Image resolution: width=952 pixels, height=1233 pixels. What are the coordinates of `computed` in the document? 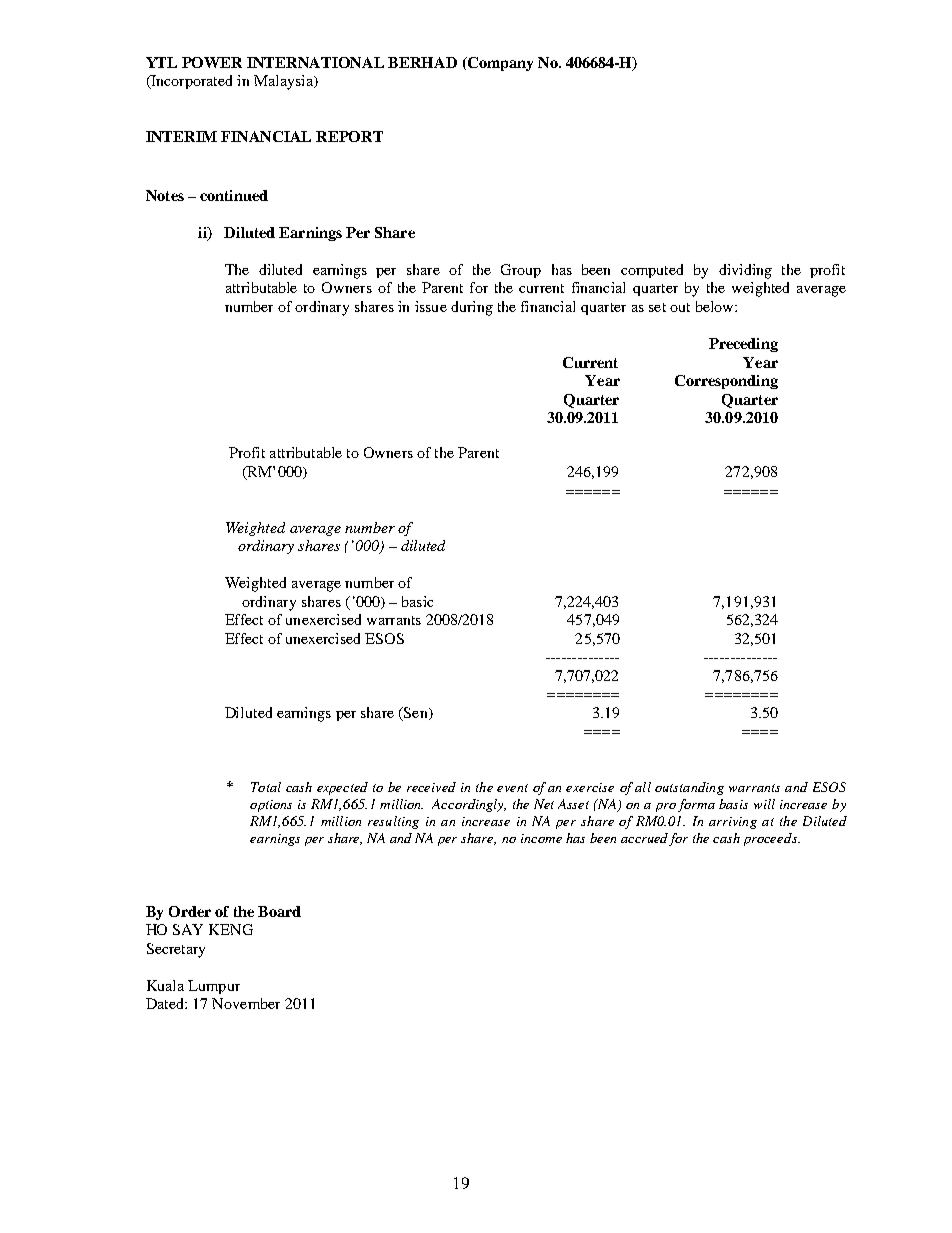 It's located at (652, 271).
